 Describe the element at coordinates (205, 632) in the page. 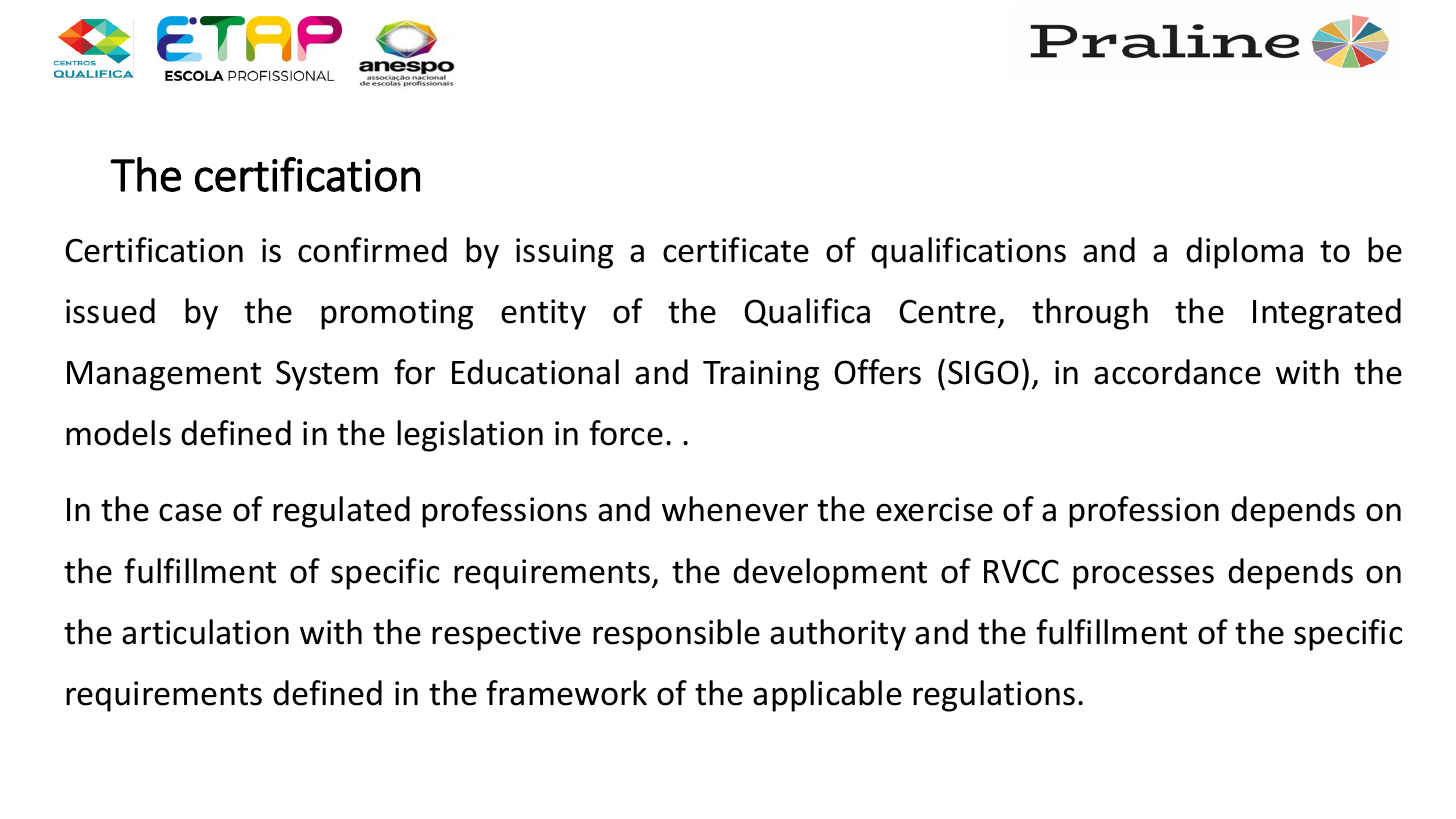

I see `articulation` at that location.
